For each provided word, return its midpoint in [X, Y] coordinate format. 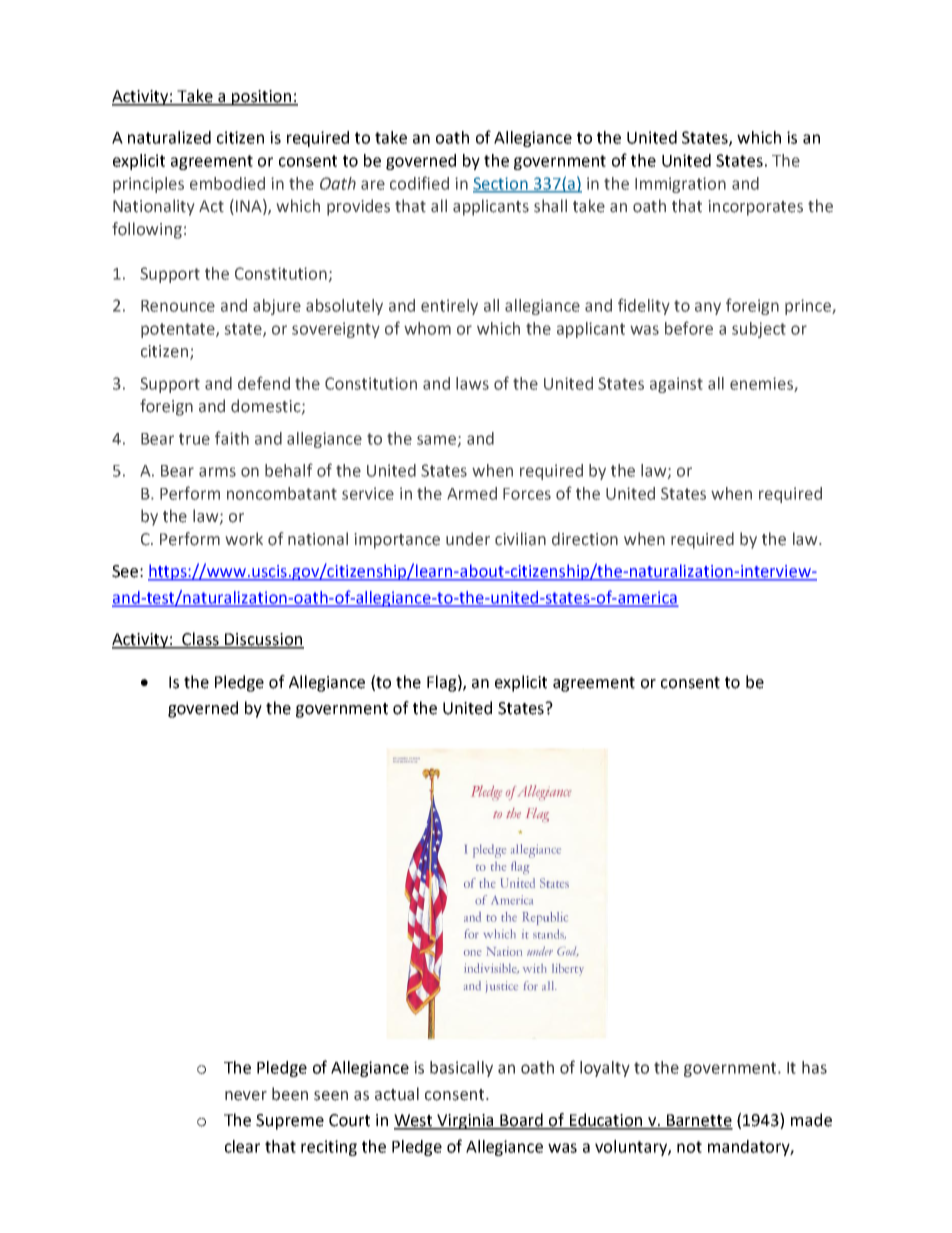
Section [501, 184]
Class [201, 640]
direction [585, 539]
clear [242, 1146]
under [468, 539]
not [689, 1147]
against [676, 385]
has [814, 1067]
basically [461, 1069]
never [246, 1096]
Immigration [680, 185]
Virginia [465, 1122]
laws [472, 383]
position [262, 98]
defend [264, 383]
